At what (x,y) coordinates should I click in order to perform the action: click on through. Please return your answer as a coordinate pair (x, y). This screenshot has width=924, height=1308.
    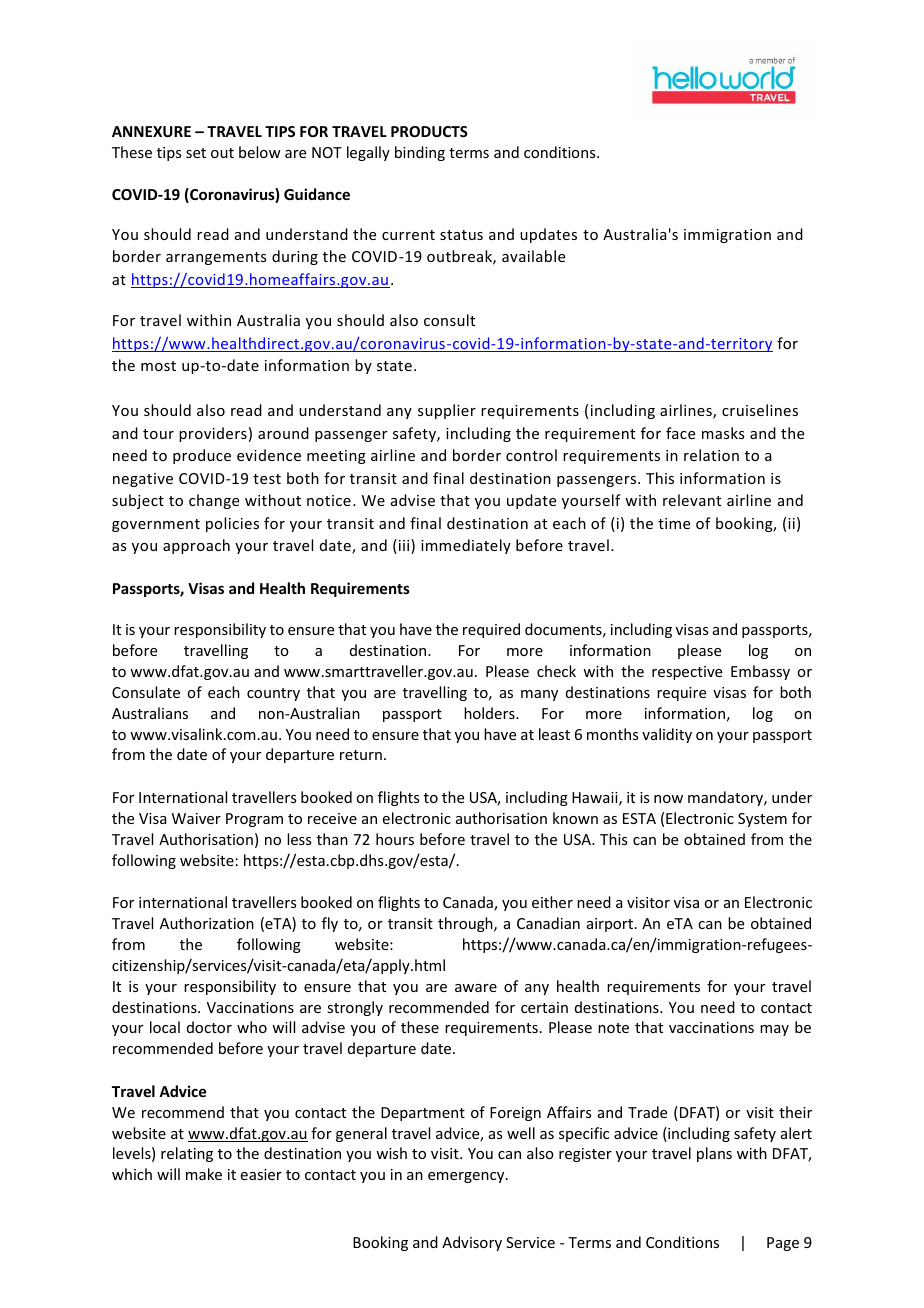
    Looking at the image, I should click on (466, 924).
